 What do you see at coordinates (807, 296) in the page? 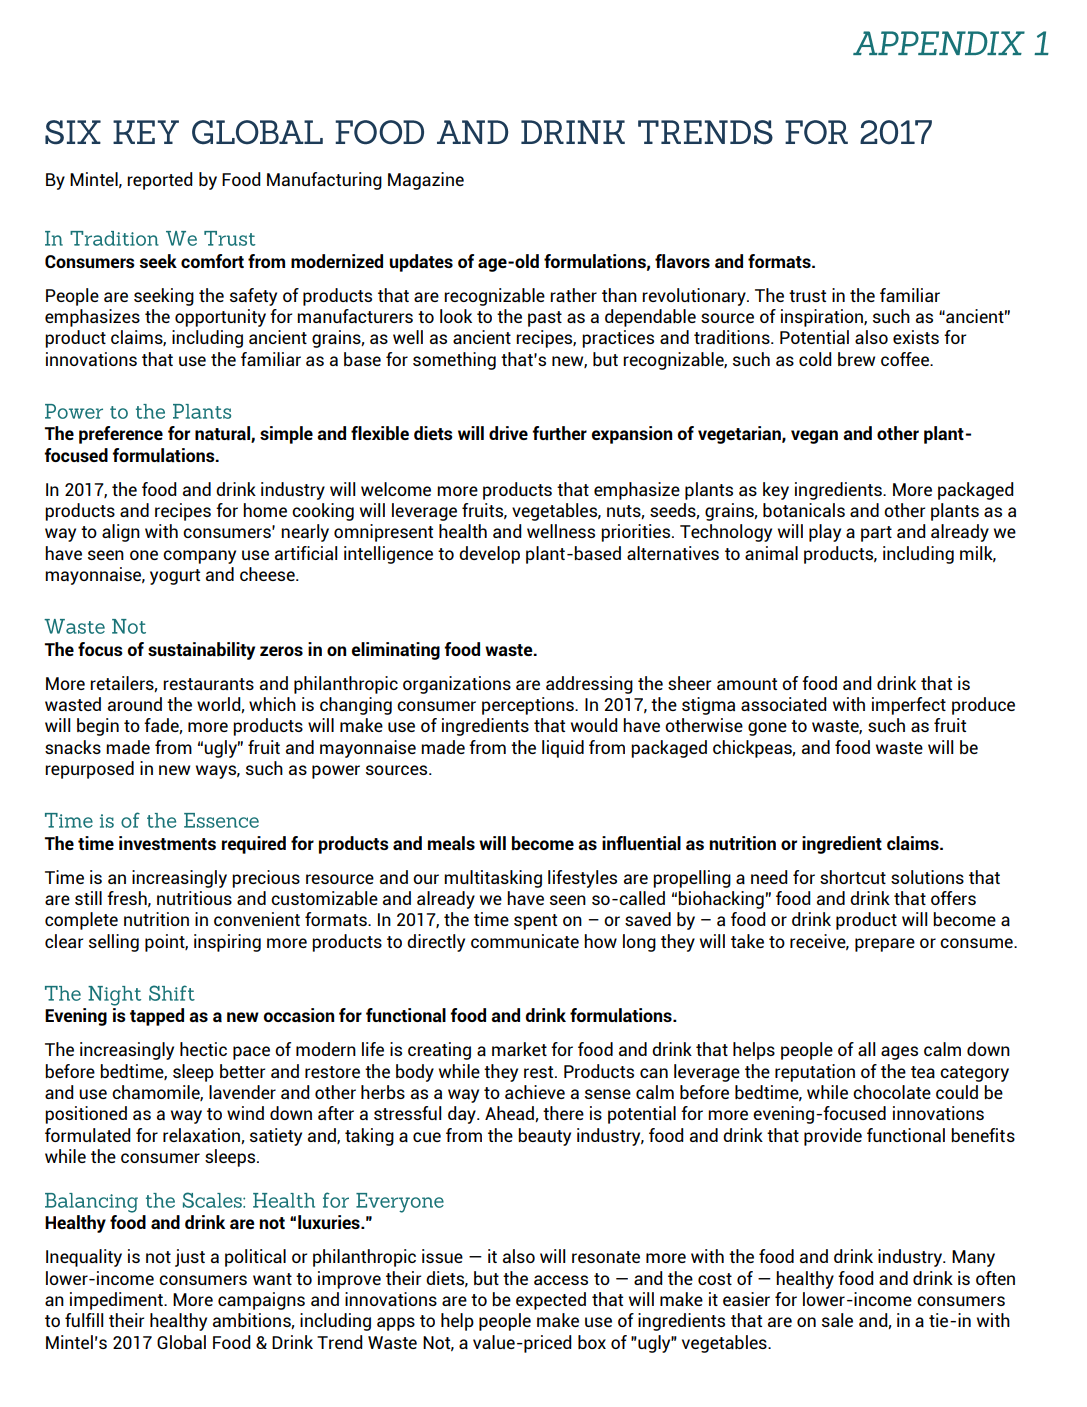
I see `trust` at bounding box center [807, 296].
